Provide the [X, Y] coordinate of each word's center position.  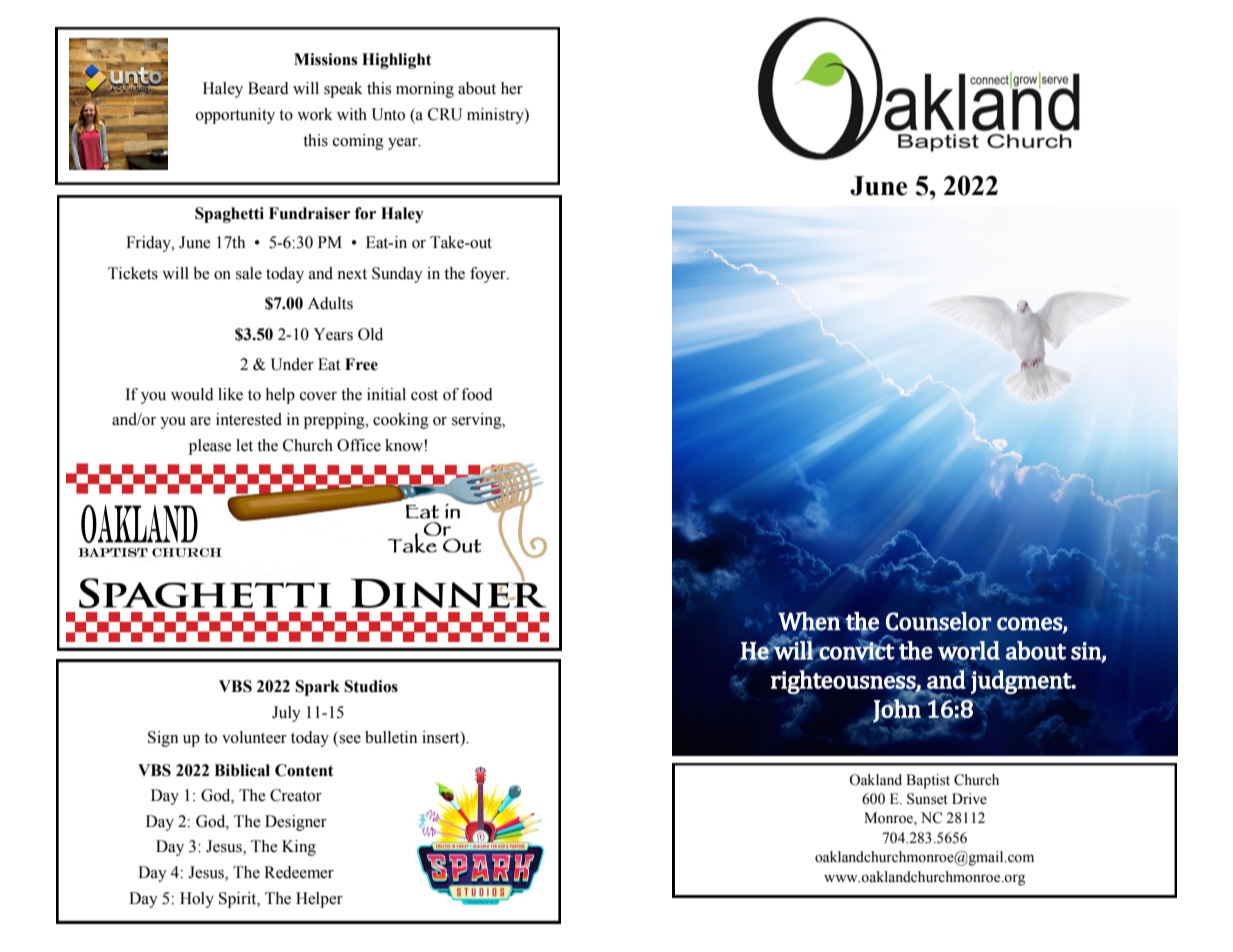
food [477, 394]
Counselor [939, 621]
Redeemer [299, 872]
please [210, 447]
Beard [268, 88]
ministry [496, 116]
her [512, 88]
